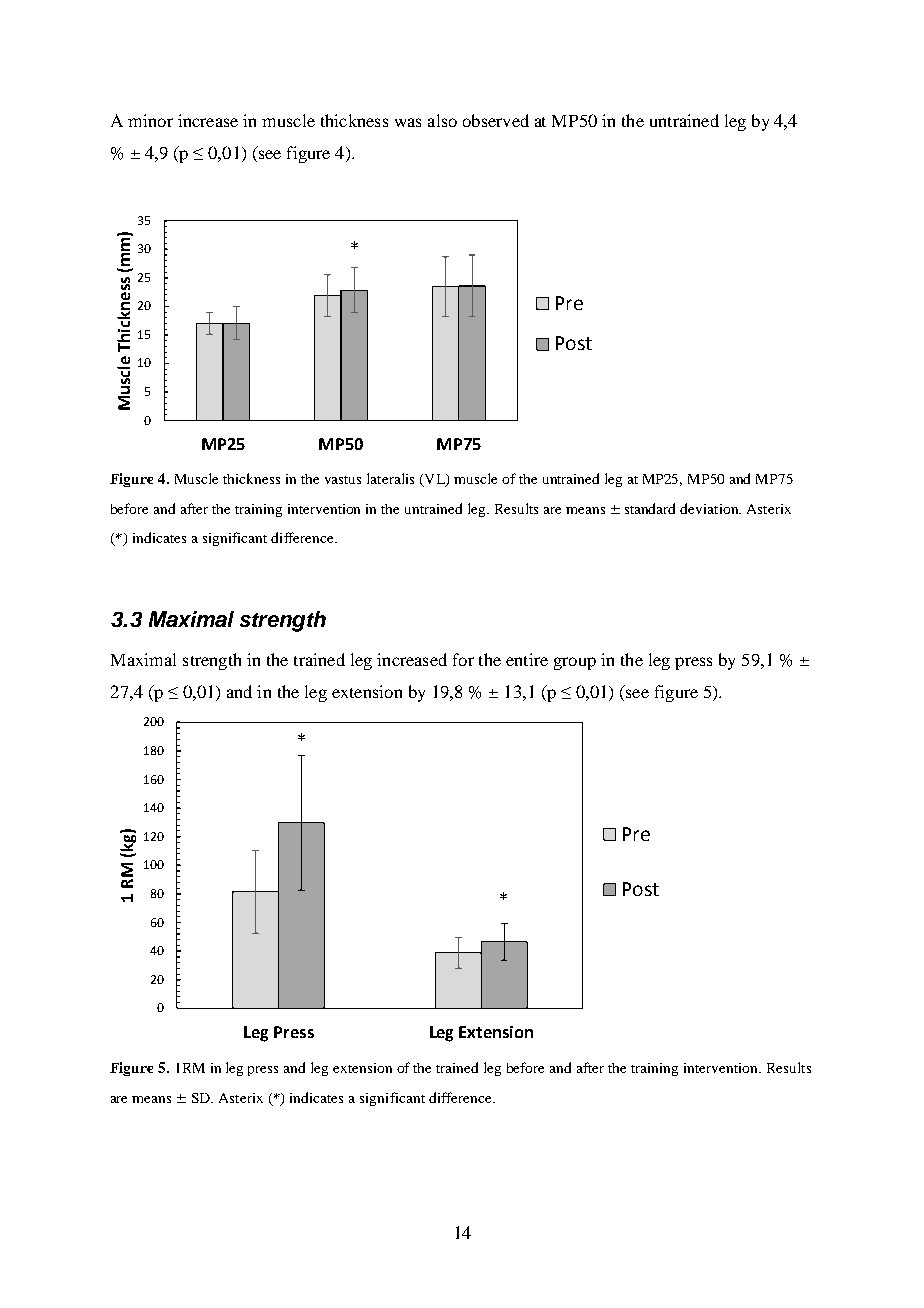 The height and width of the document is (1308, 924). I want to click on entire, so click(527, 659).
